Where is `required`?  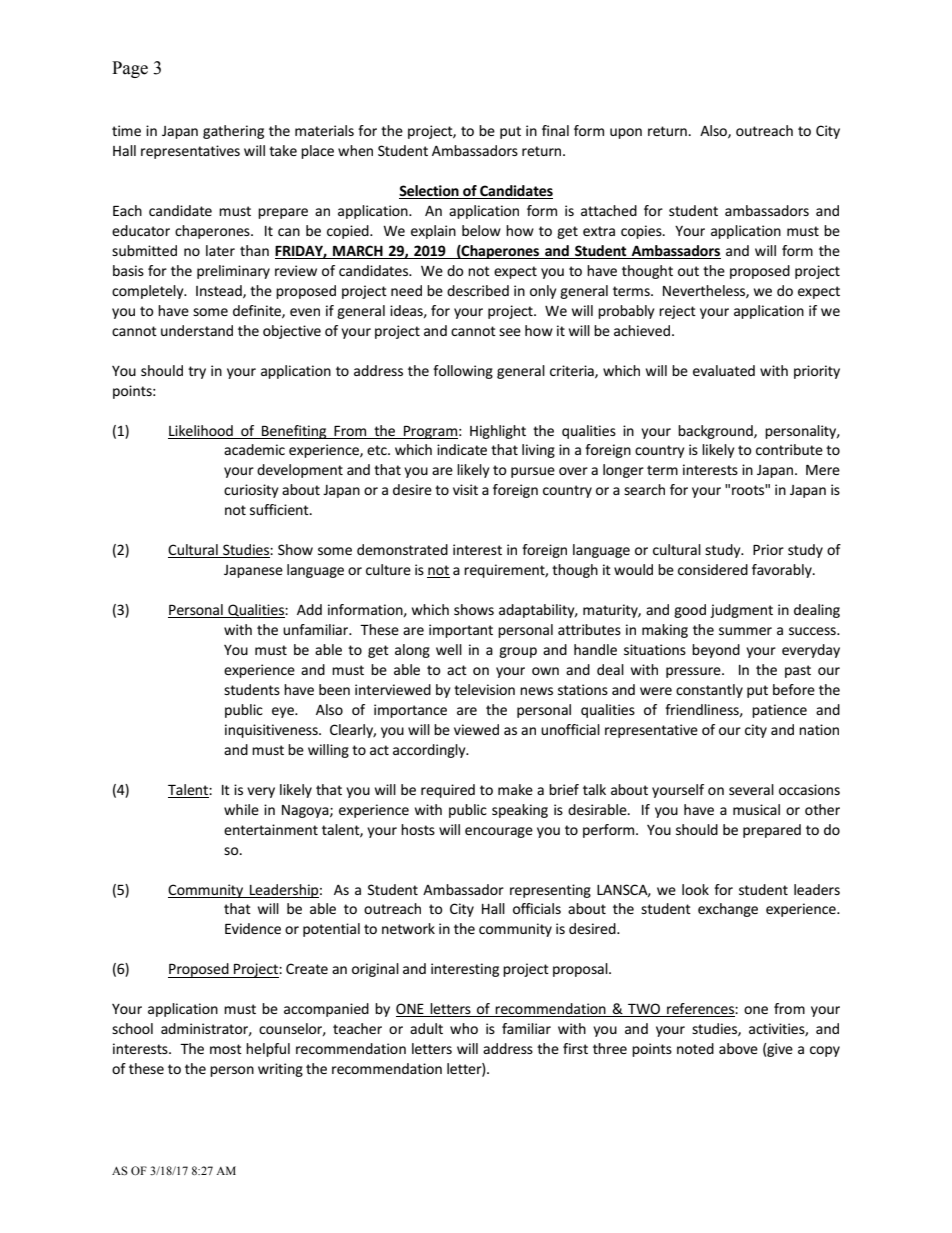
required is located at coordinates (448, 791).
